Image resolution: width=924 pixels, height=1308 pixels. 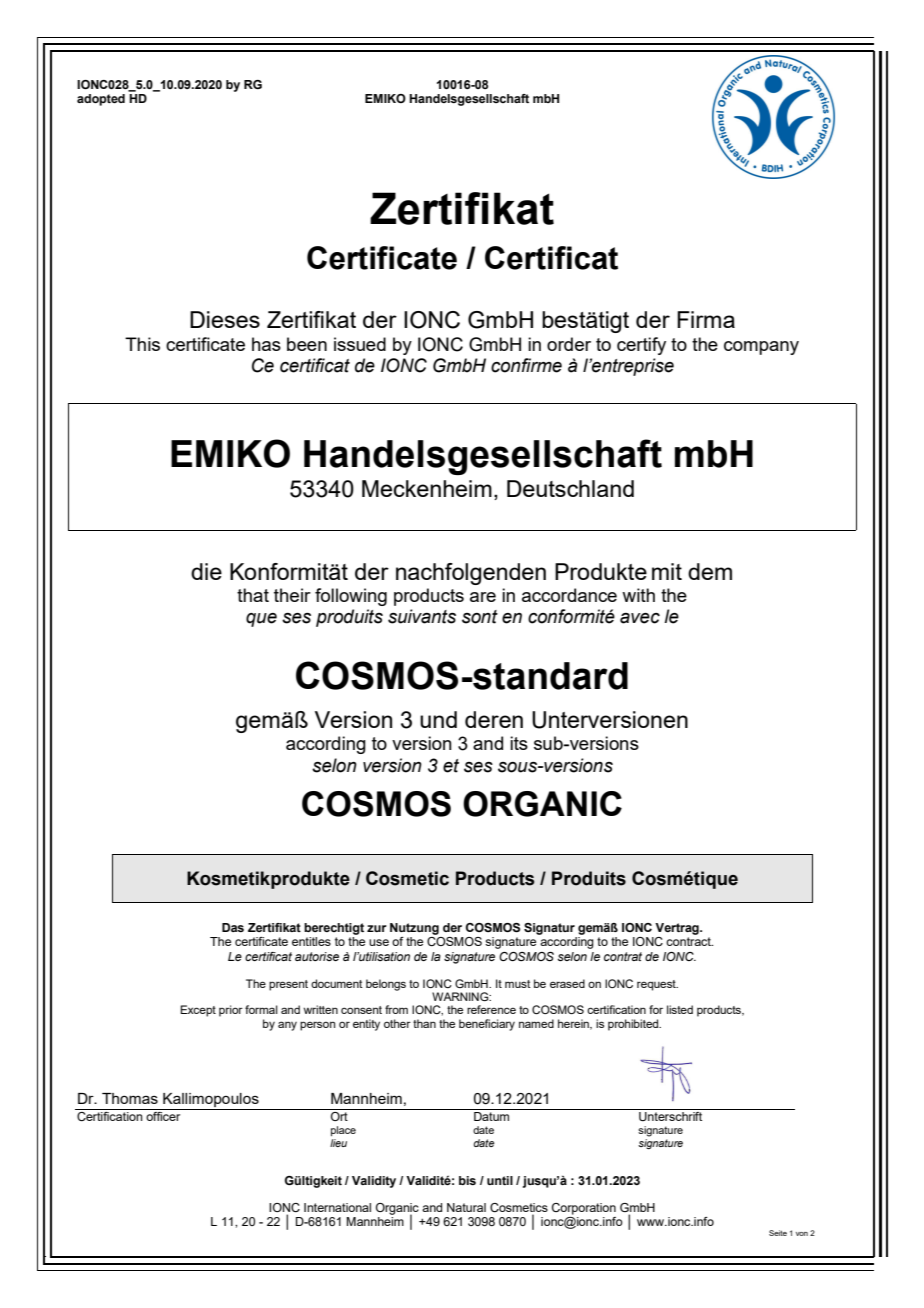 What do you see at coordinates (101, 100) in the screenshot?
I see `adopted` at bounding box center [101, 100].
